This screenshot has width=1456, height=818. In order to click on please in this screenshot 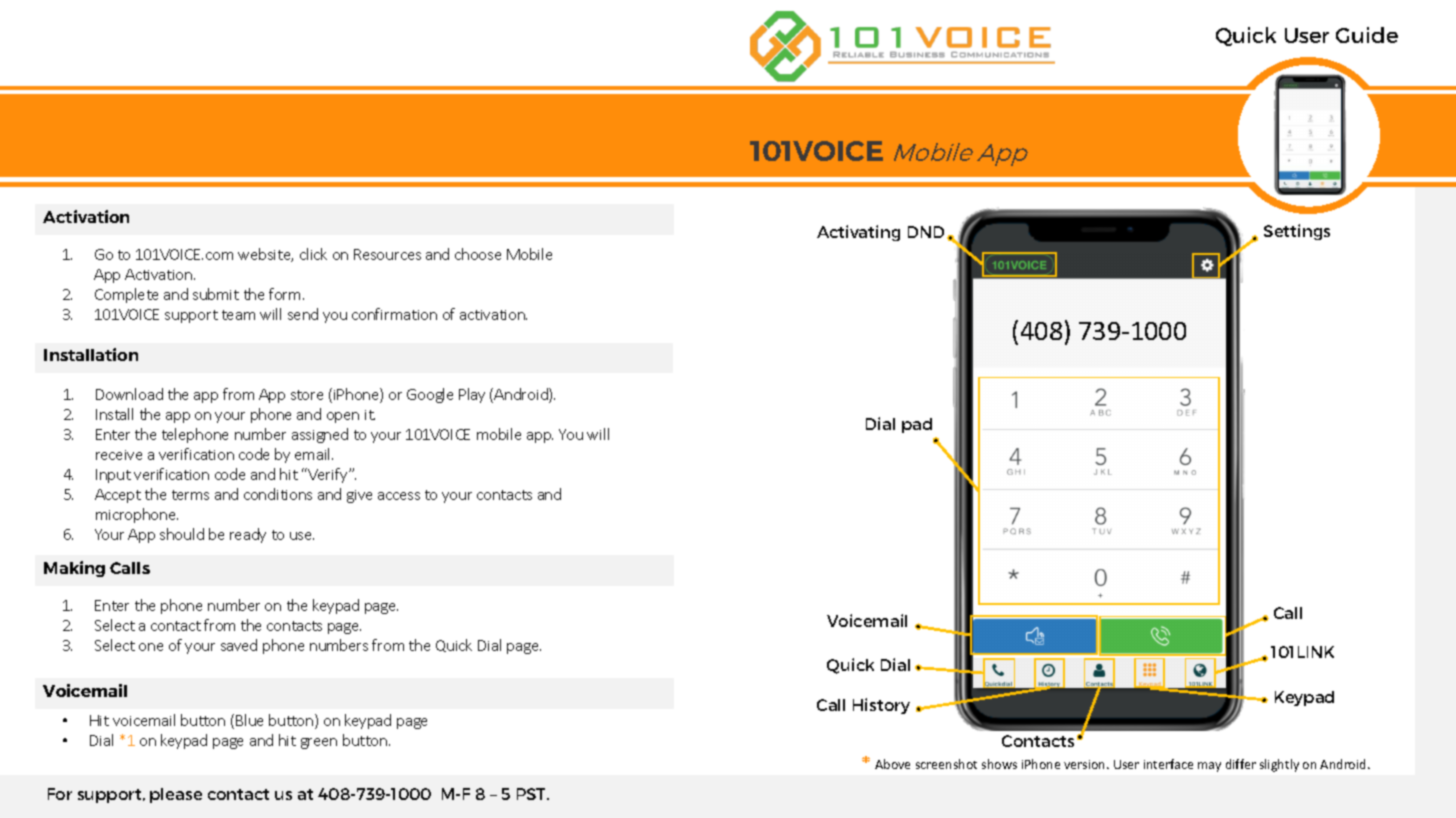, I will do `click(176, 795)`.
